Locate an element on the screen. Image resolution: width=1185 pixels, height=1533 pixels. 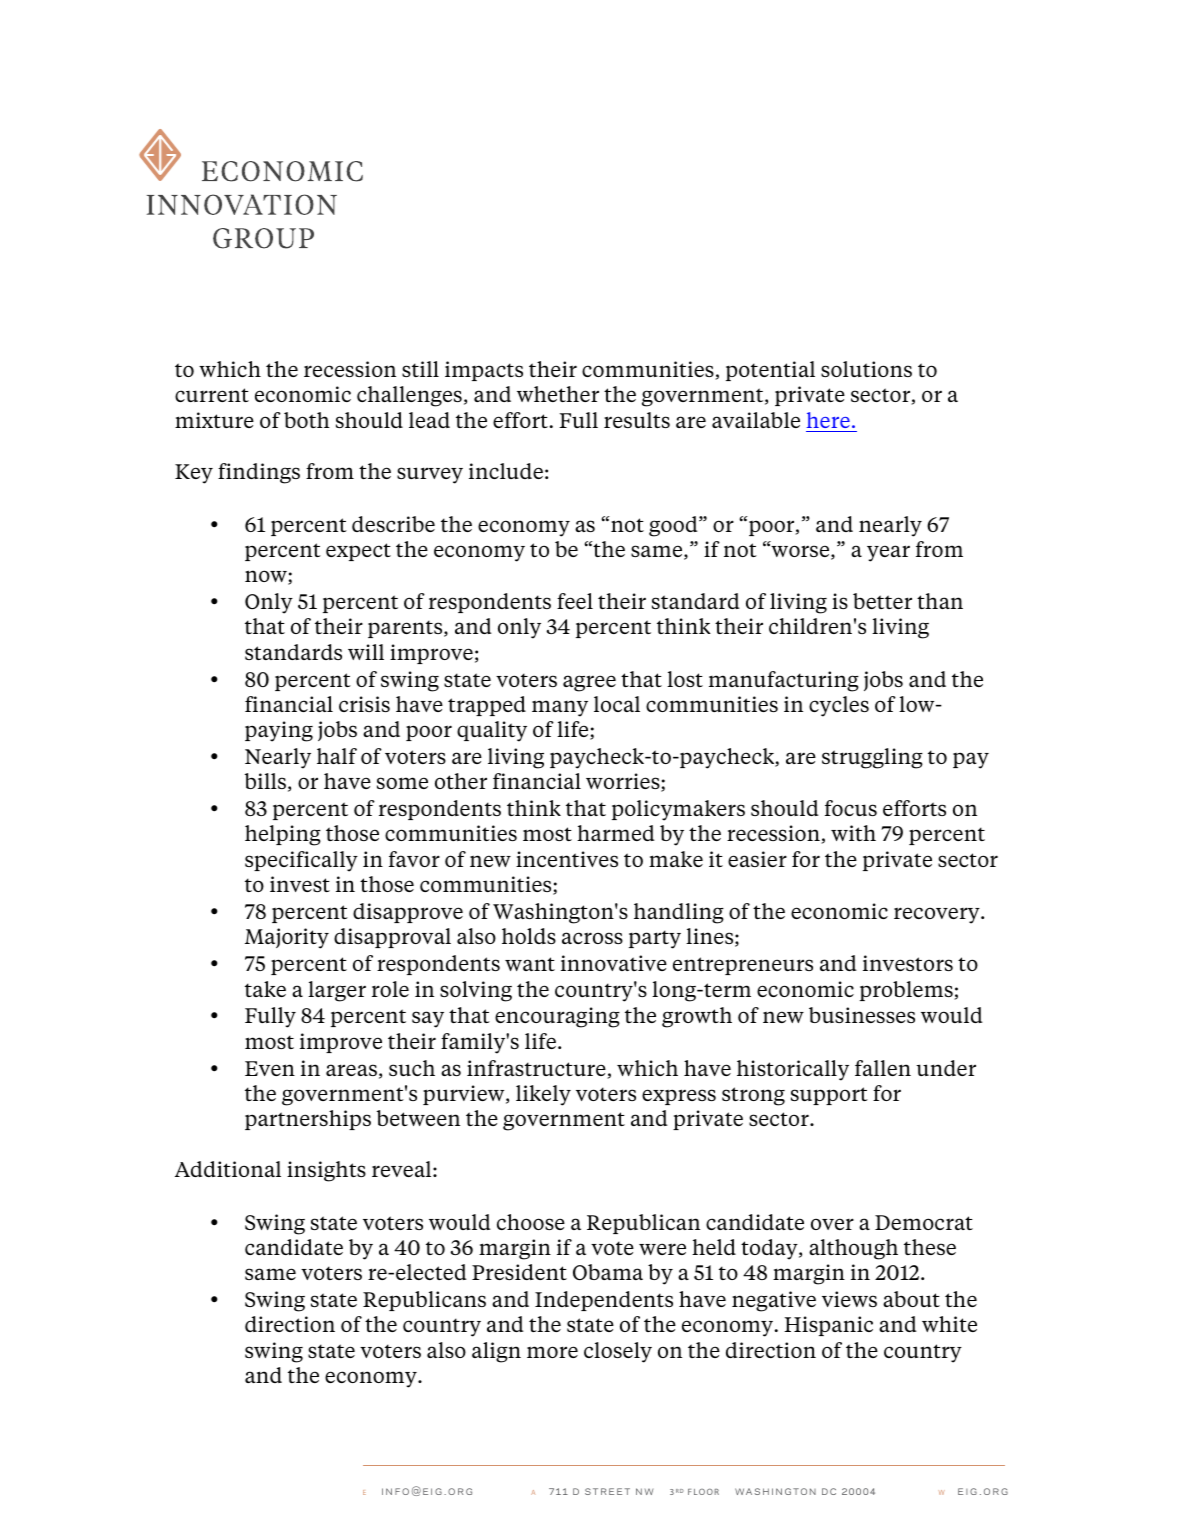
align is located at coordinates (496, 1352).
